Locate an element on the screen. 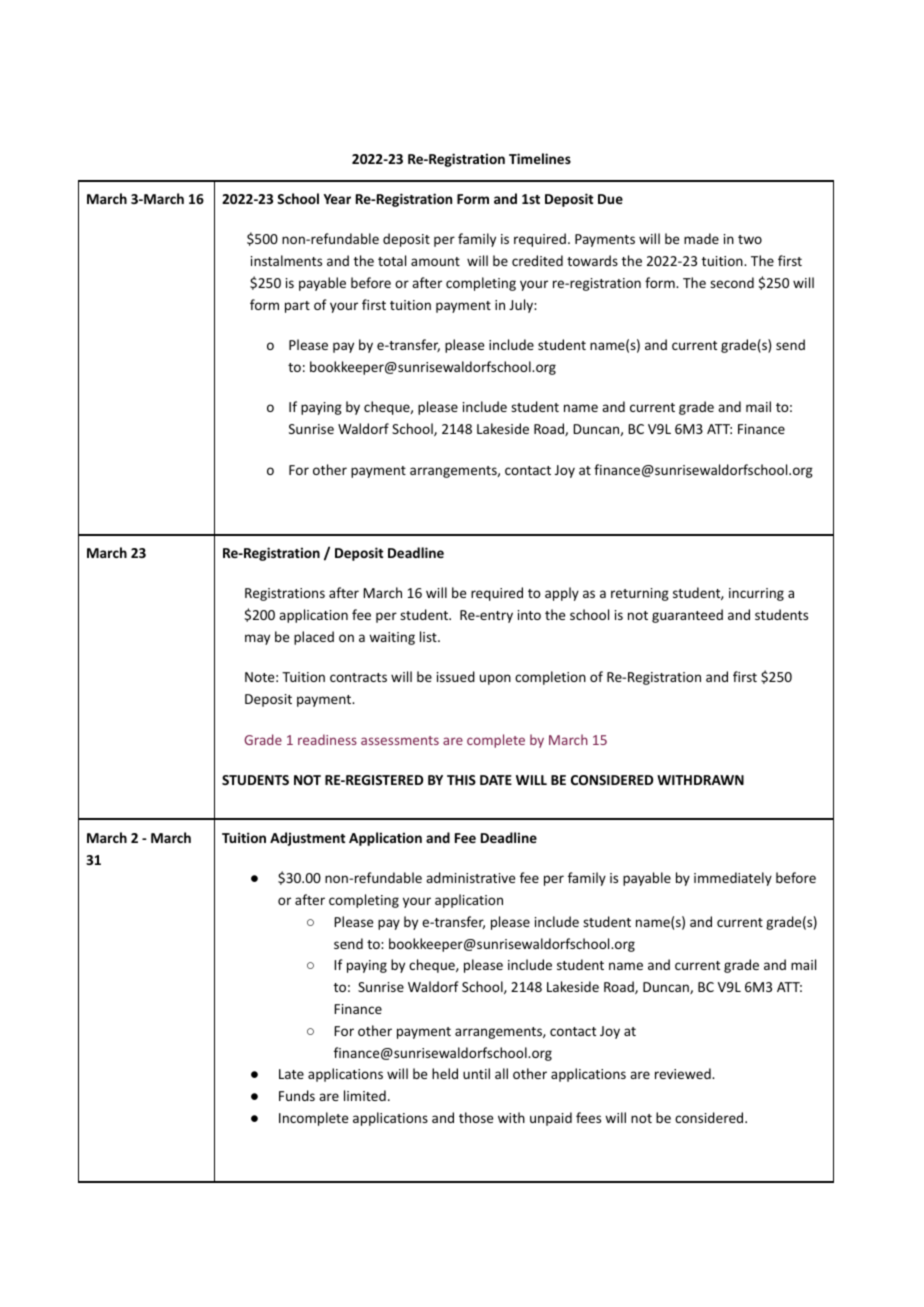  Funds is located at coordinates (297, 1095).
